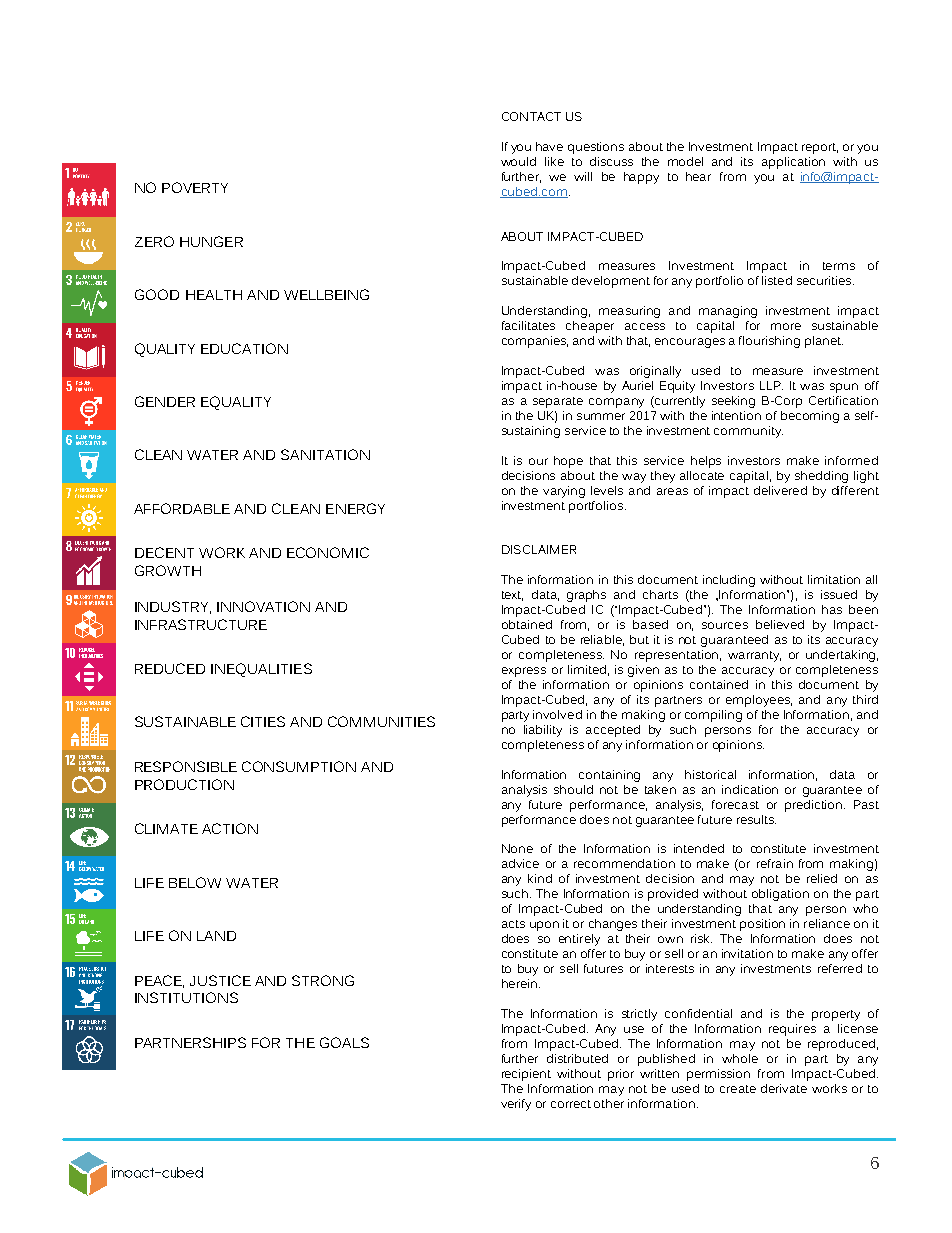  I want to click on BELOW, so click(195, 882).
